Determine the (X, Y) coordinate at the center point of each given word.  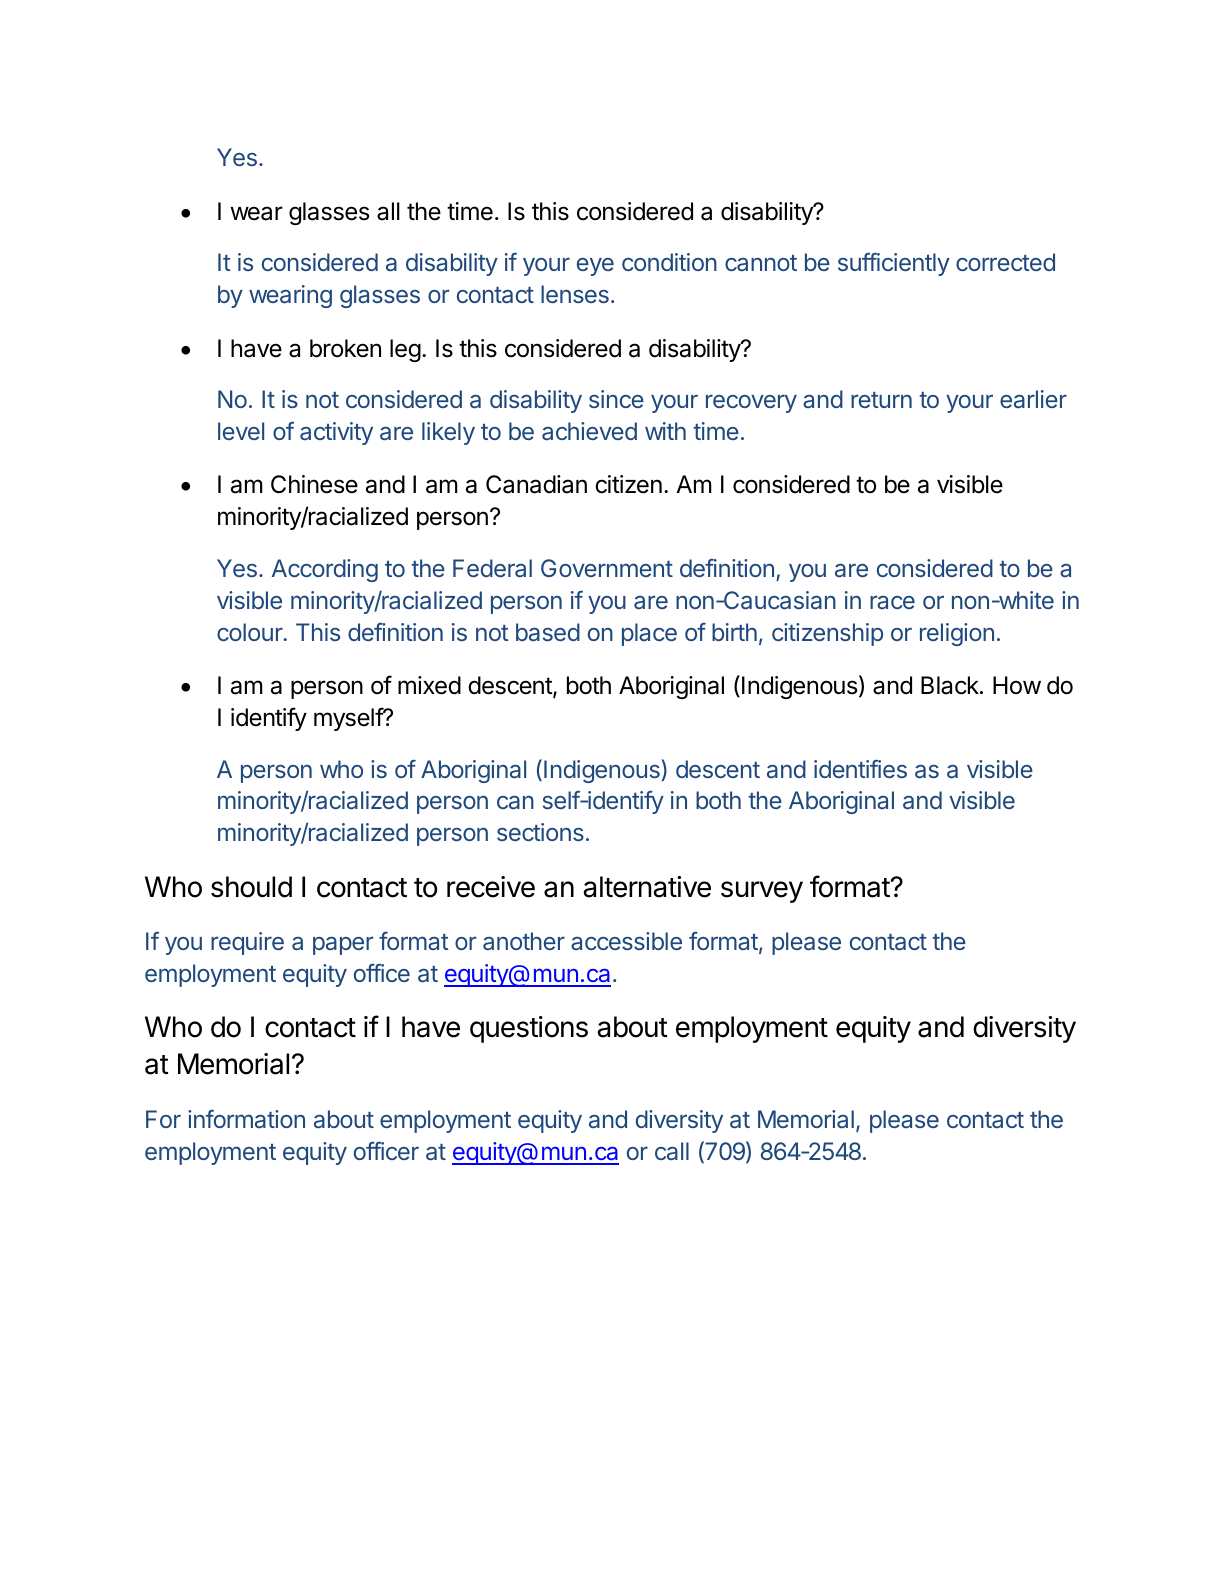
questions (529, 1029)
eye (595, 267)
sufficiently (894, 264)
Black (951, 685)
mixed (429, 685)
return (881, 400)
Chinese (314, 484)
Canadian (536, 484)
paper (343, 945)
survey (762, 892)
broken (345, 348)
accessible (626, 941)
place (649, 634)
